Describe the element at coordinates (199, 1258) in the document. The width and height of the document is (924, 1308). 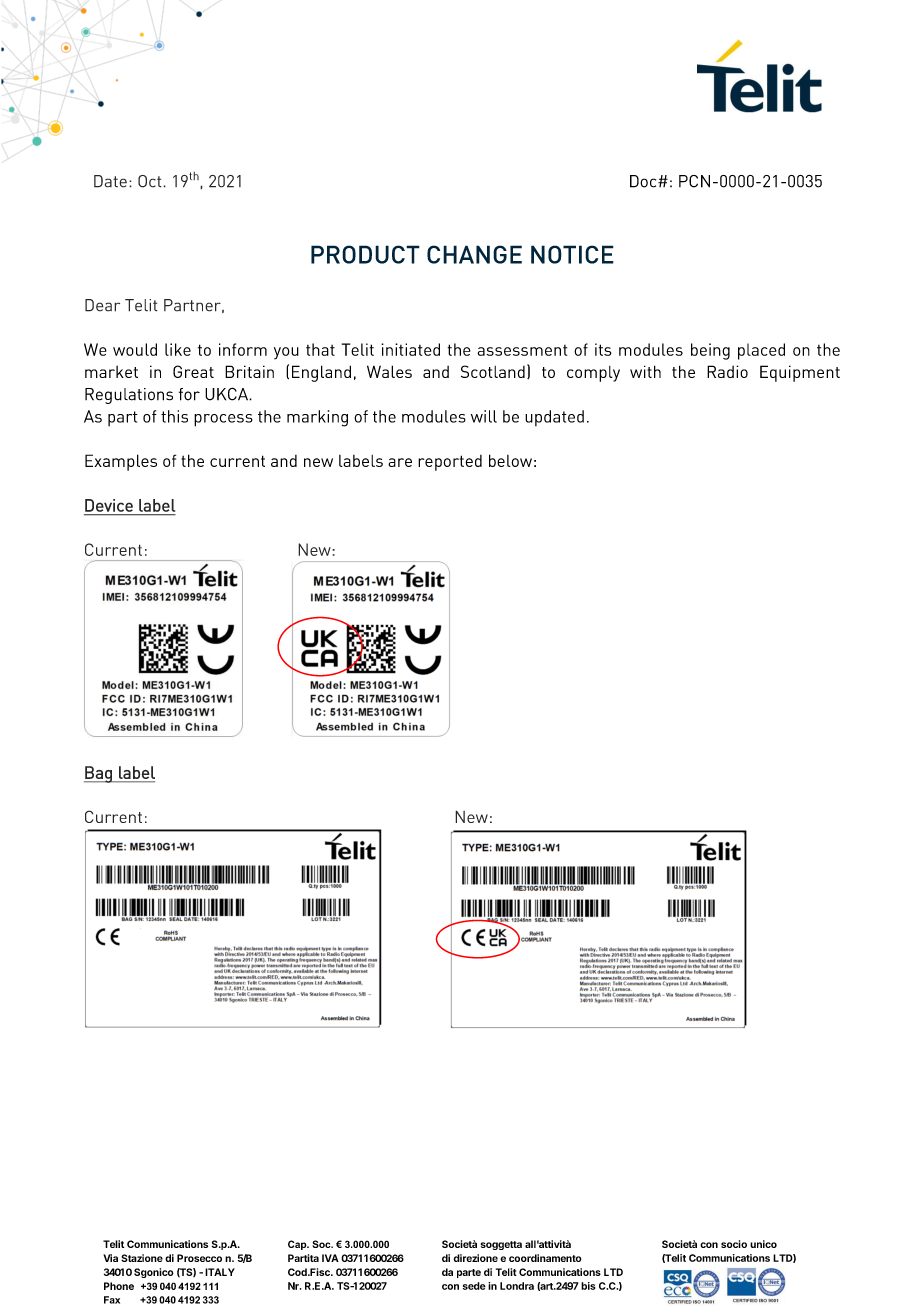
I see `Prosecco` at that location.
